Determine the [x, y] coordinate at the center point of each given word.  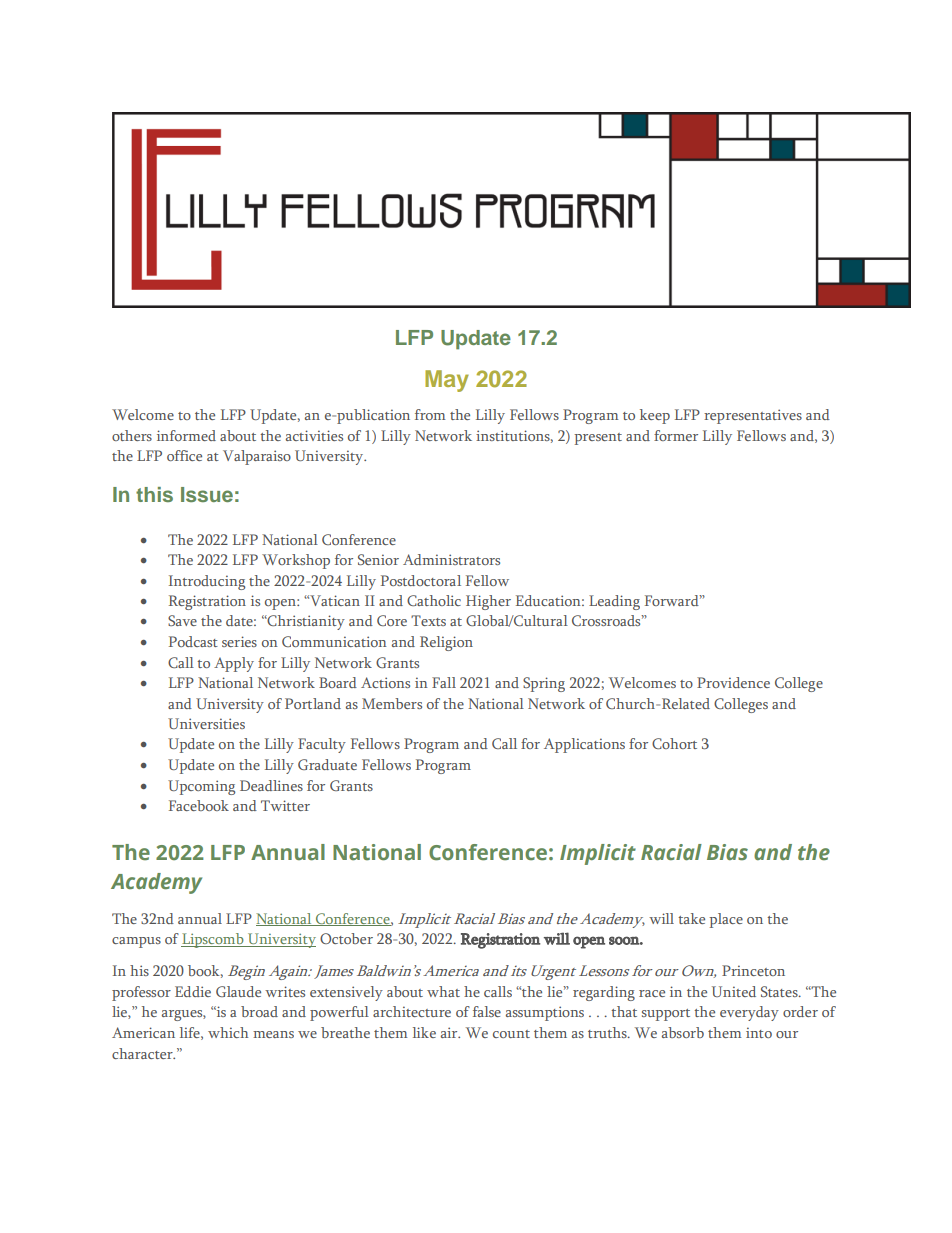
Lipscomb [213, 940]
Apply [234, 664]
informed [186, 435]
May [447, 381]
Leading [614, 602]
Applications [584, 745]
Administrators [451, 559]
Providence [733, 682]
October [346, 938]
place [726, 920]
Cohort [674, 743]
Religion [446, 643]
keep [655, 416]
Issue [207, 494]
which [228, 1032]
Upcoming [201, 787]
